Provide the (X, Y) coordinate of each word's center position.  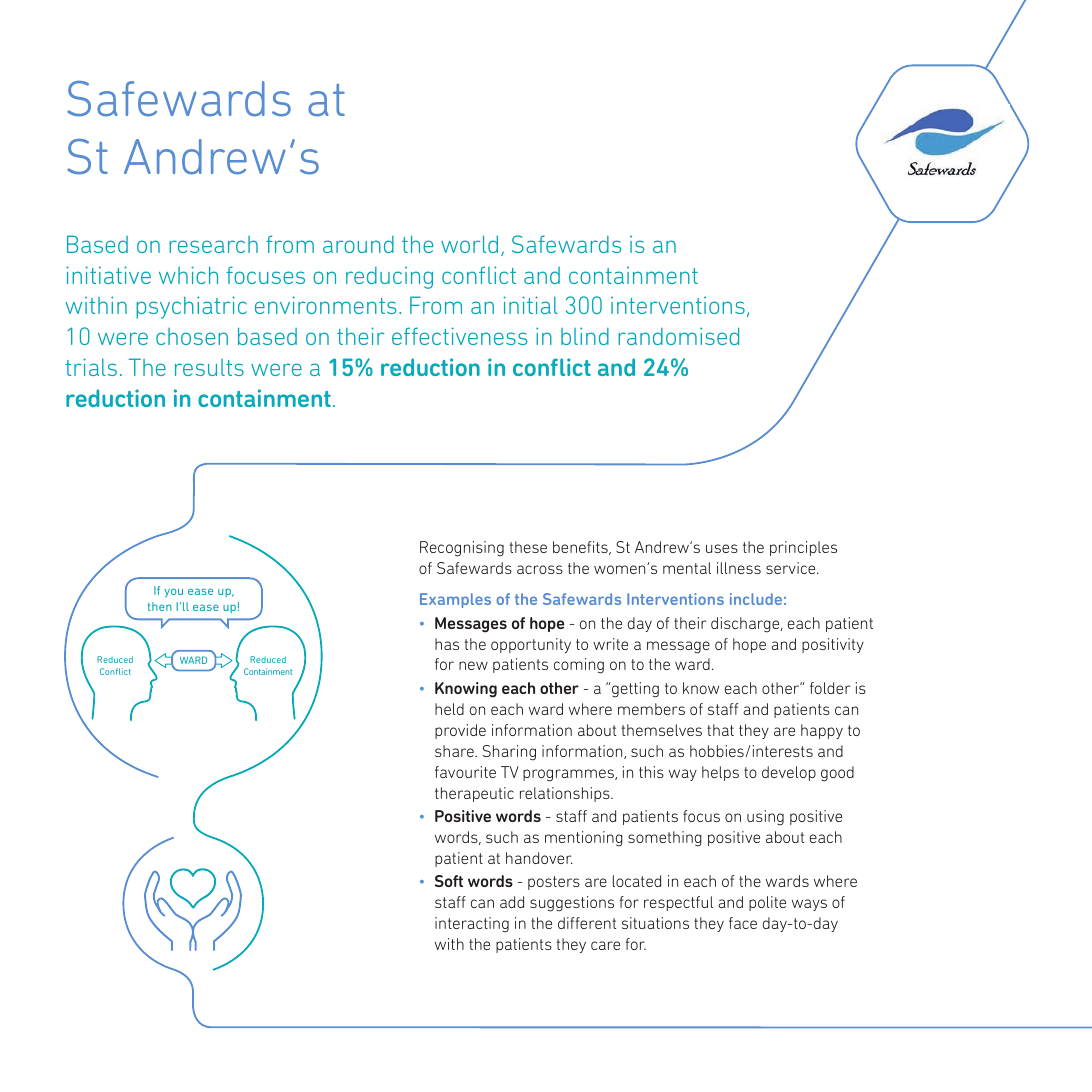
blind (585, 336)
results (209, 367)
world (469, 244)
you (173, 592)
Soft (449, 881)
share (455, 751)
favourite (465, 772)
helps (720, 773)
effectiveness (459, 336)
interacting (472, 925)
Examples (455, 600)
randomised (678, 336)
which (188, 275)
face (743, 923)
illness (739, 568)
